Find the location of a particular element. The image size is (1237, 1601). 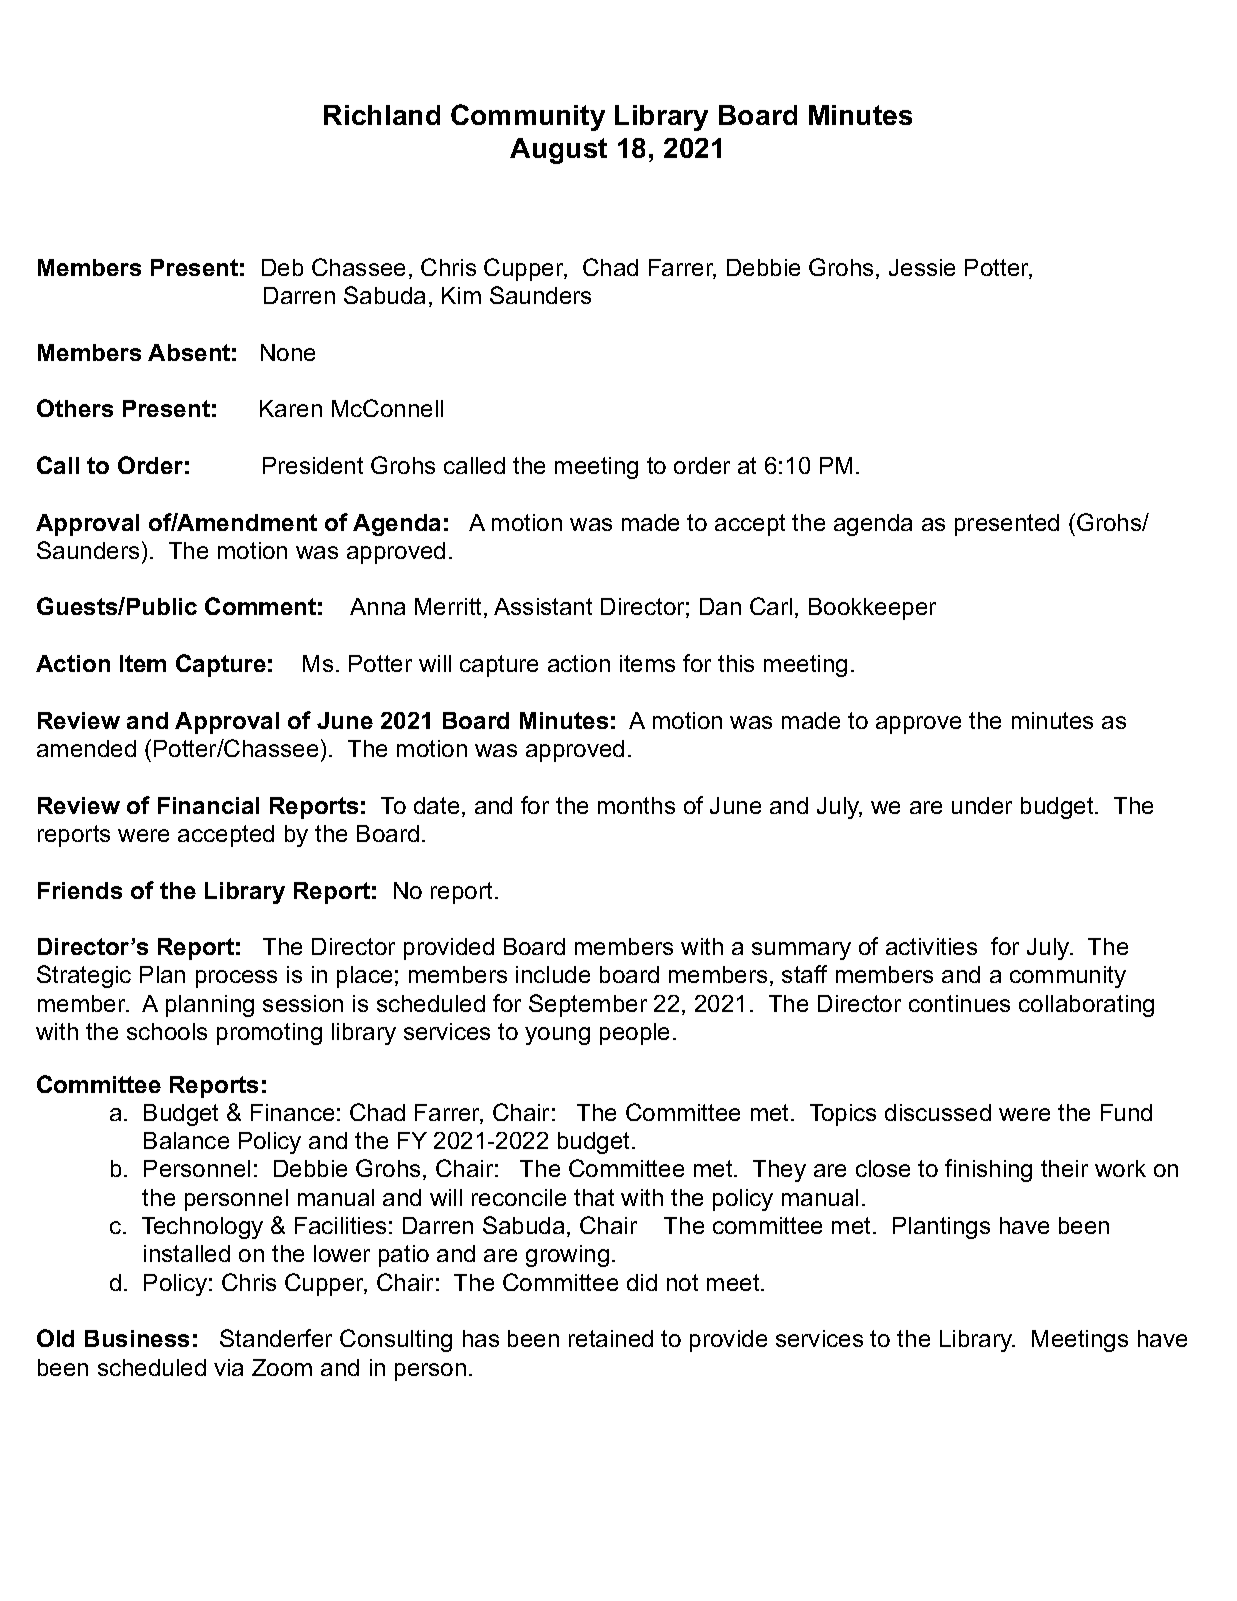

August is located at coordinates (558, 151).
